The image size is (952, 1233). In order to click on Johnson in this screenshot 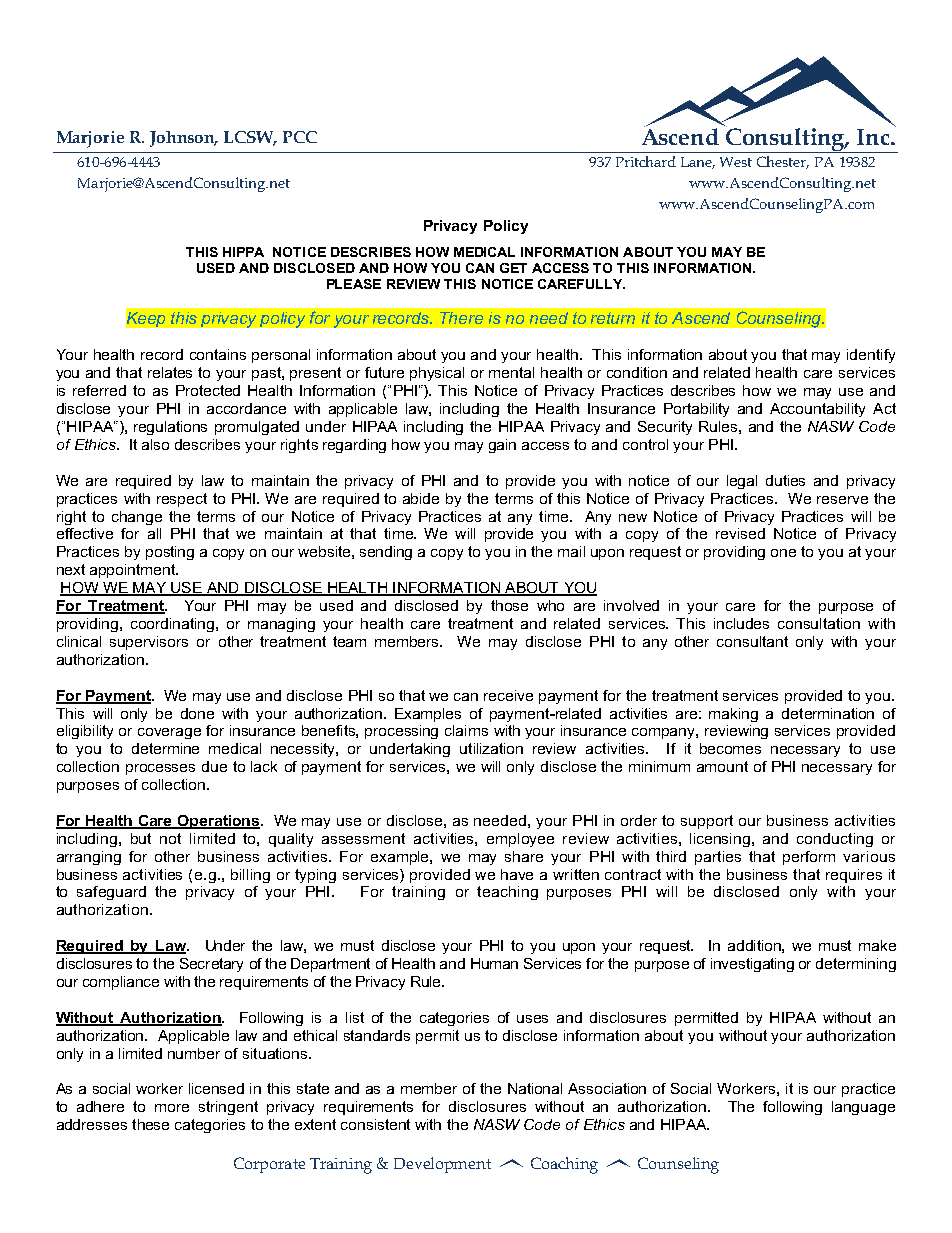, I will do `click(183, 139)`.
